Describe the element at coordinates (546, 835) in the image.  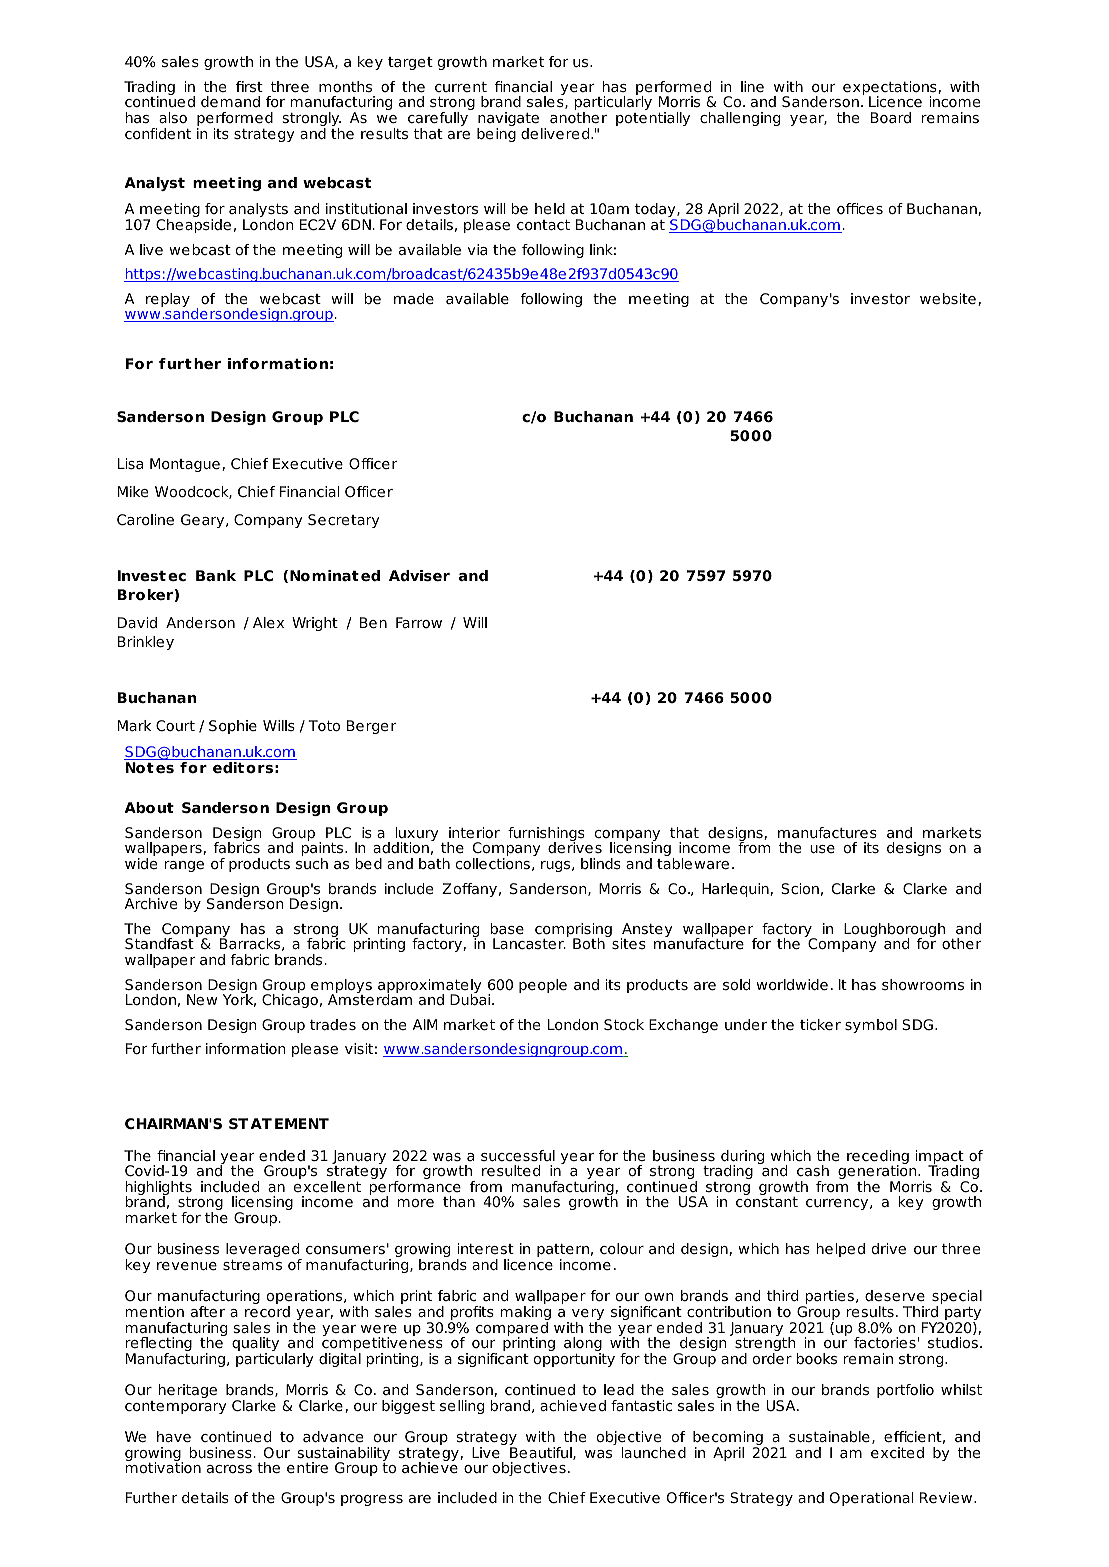
I see `furnishings` at that location.
